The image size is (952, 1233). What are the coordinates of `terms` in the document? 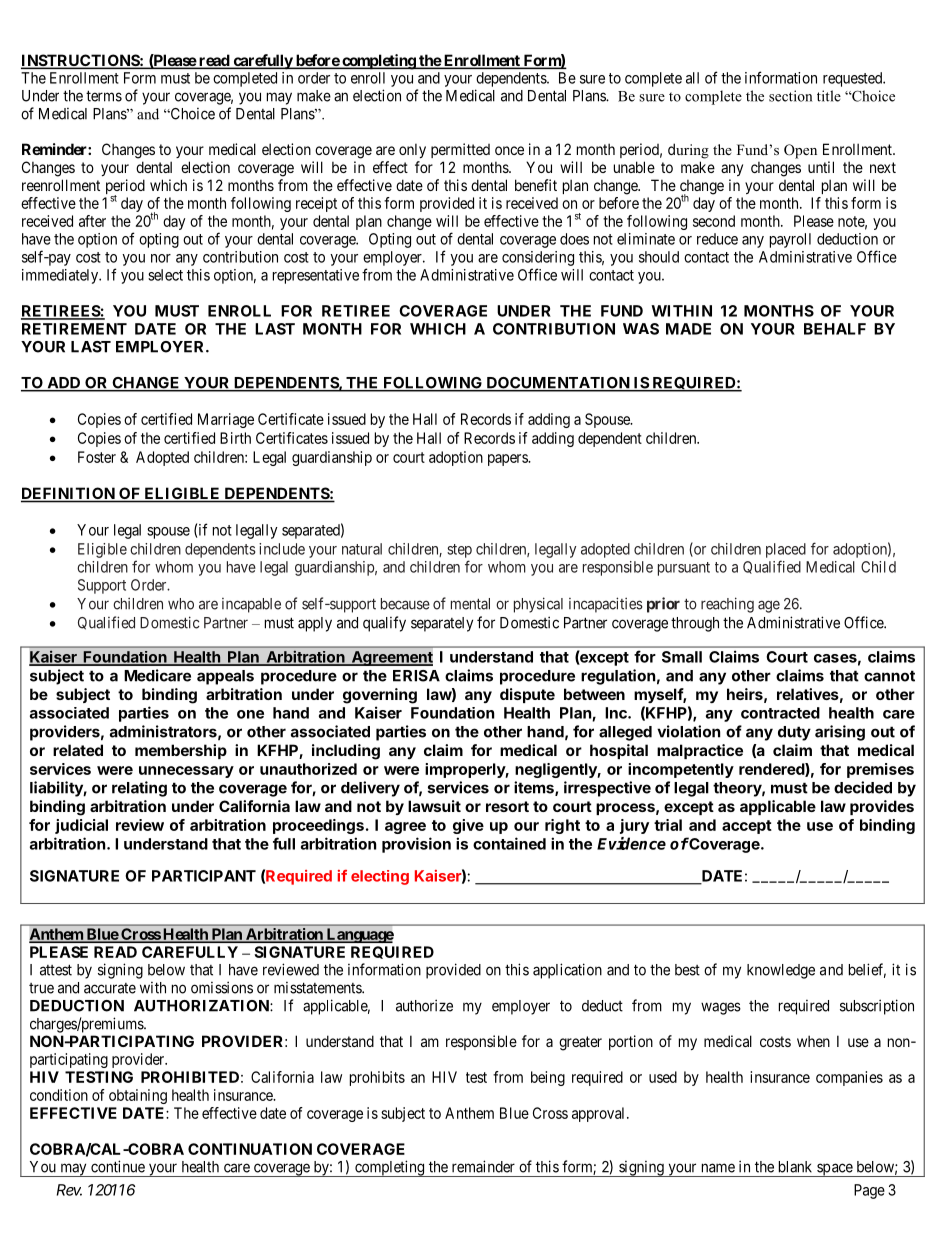 It's located at (104, 96).
